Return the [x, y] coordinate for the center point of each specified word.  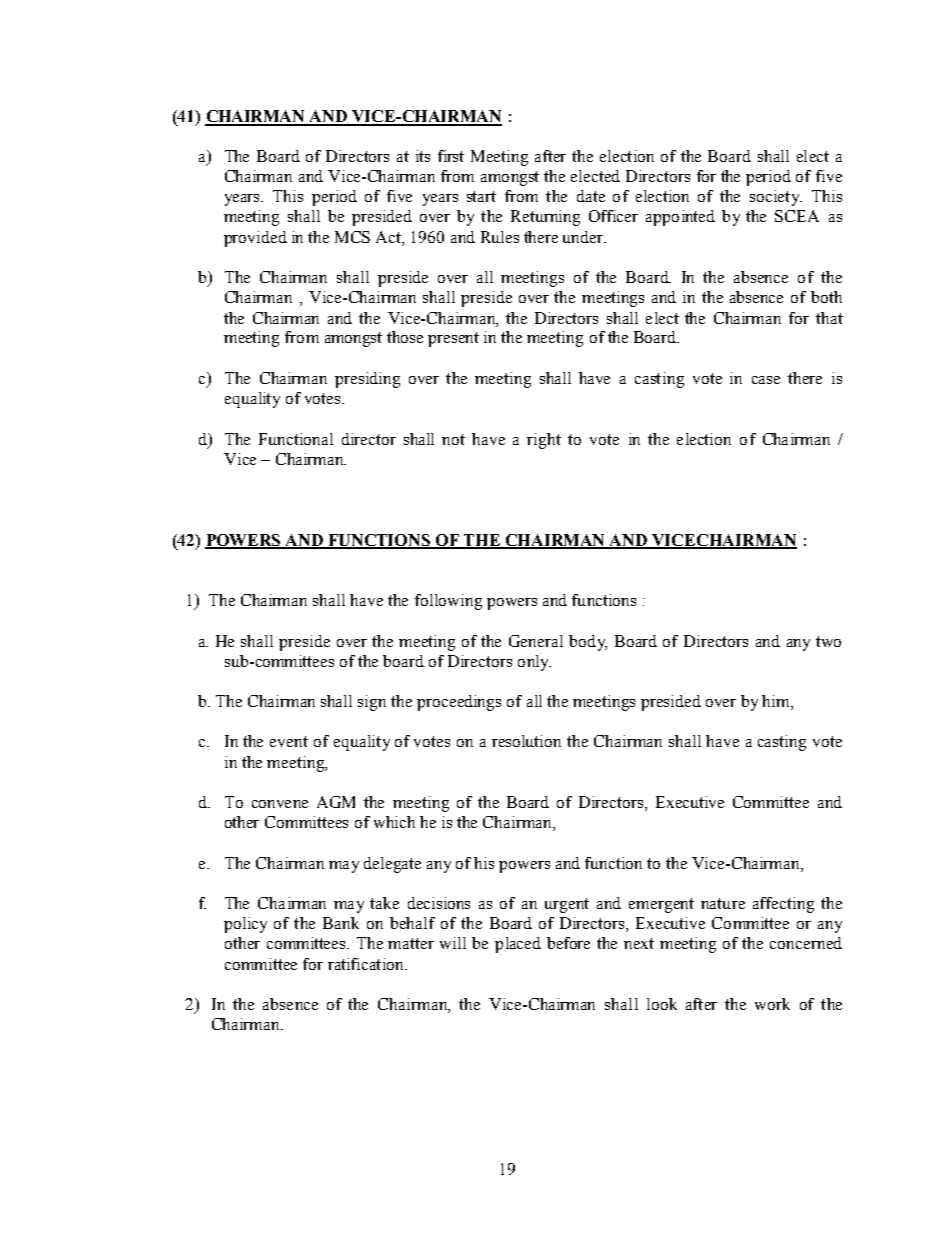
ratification [367, 964]
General [536, 641]
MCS [352, 237]
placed [518, 945]
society [776, 198]
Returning [545, 218]
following [448, 602]
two [828, 641]
